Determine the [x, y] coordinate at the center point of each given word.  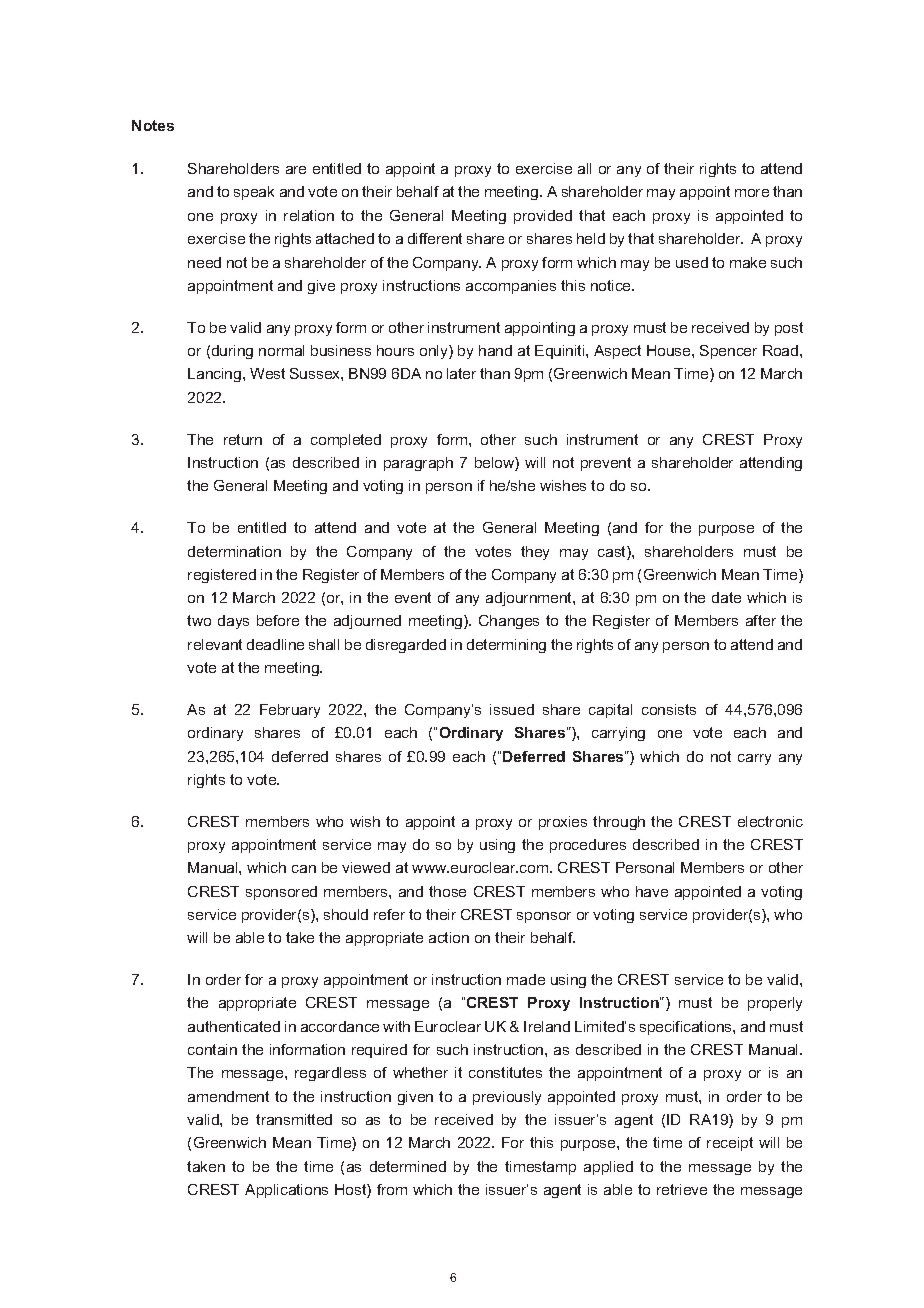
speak [254, 193]
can [304, 869]
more [752, 193]
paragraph [418, 464]
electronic [770, 821]
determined [408, 1166]
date [726, 597]
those [447, 891]
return [243, 439]
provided [543, 217]
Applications [286, 1191]
